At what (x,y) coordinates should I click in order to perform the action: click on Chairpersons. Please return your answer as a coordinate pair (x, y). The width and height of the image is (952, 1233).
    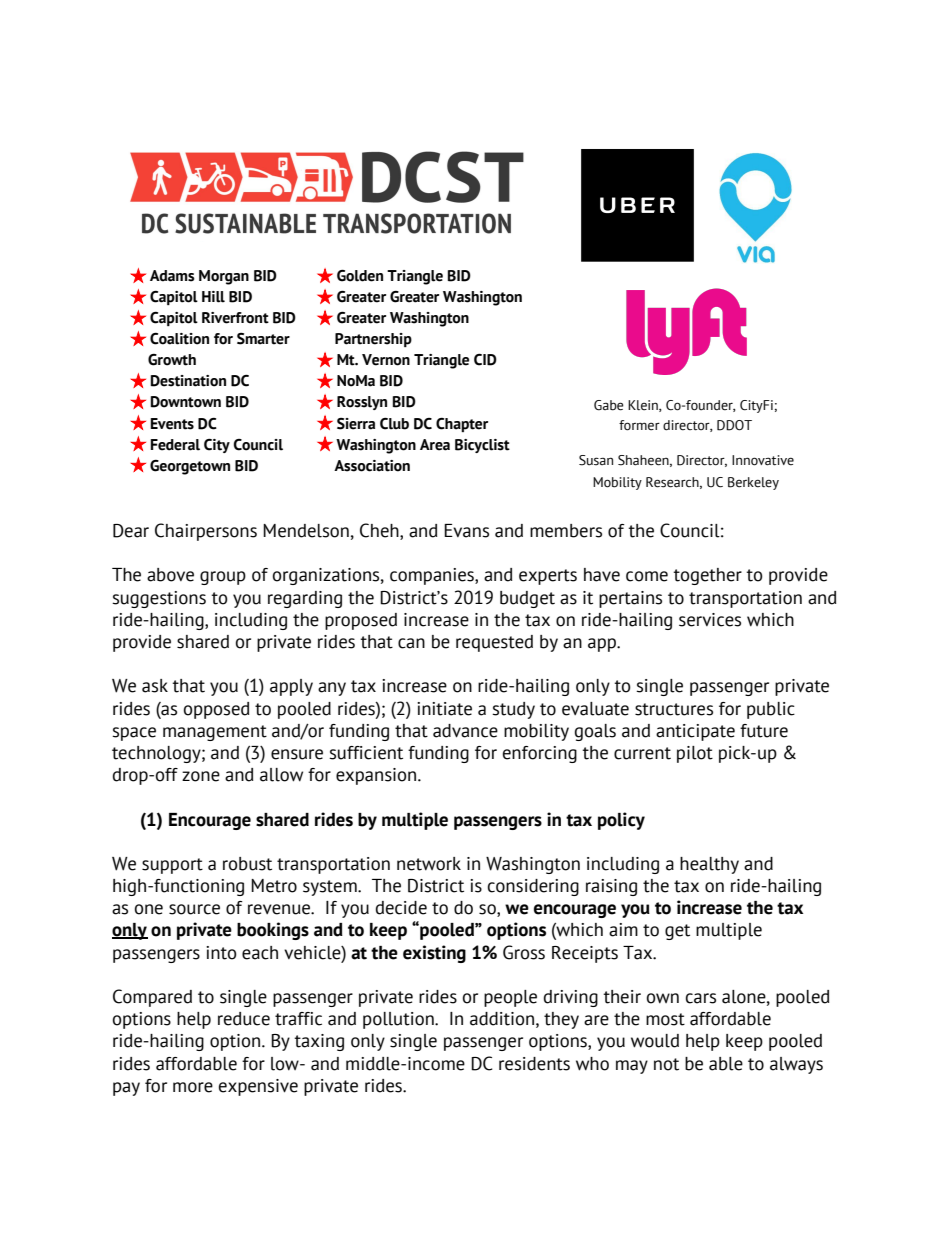
    Looking at the image, I should click on (206, 532).
